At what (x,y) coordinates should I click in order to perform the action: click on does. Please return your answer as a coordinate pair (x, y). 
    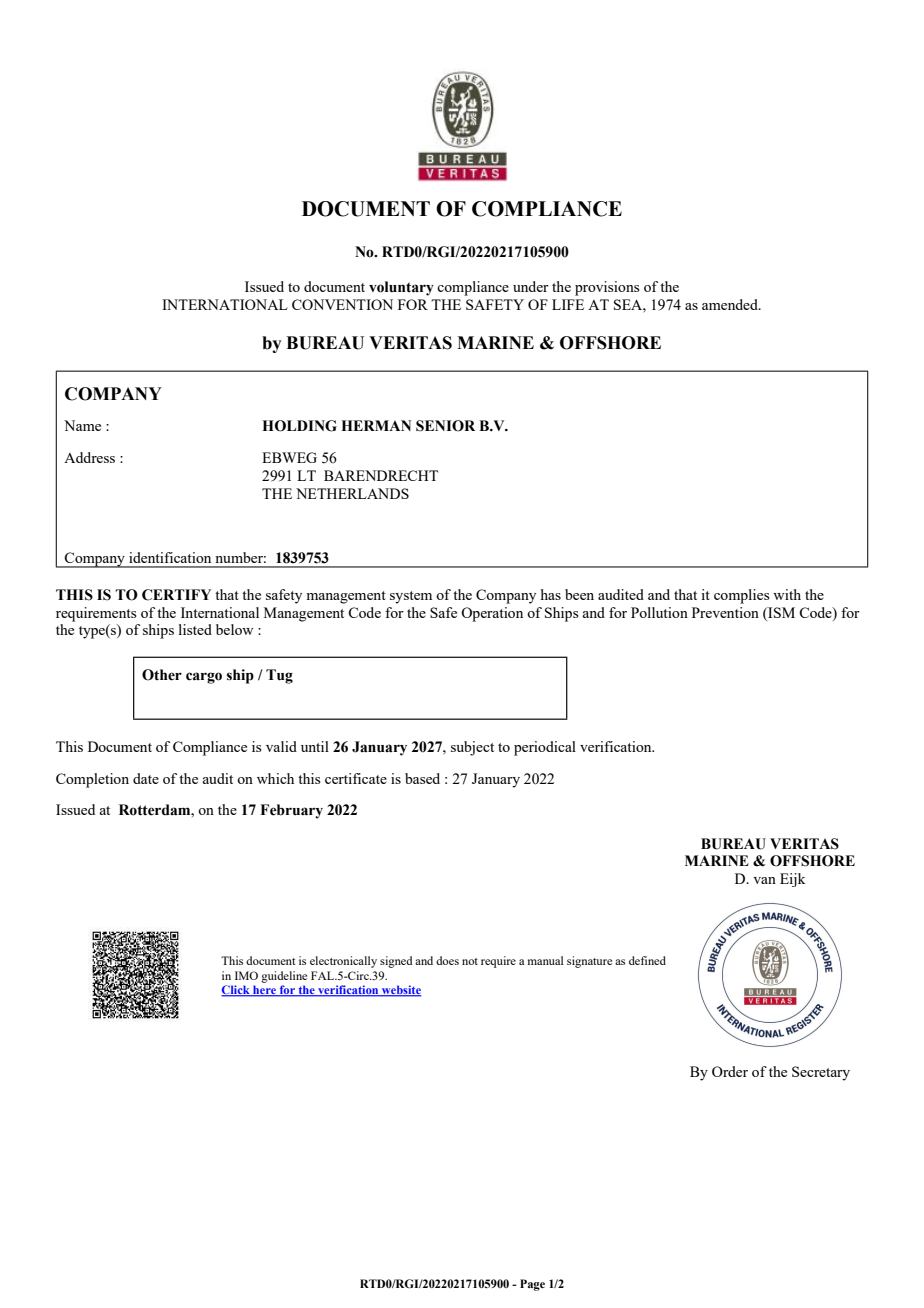
    Looking at the image, I should click on (447, 960).
